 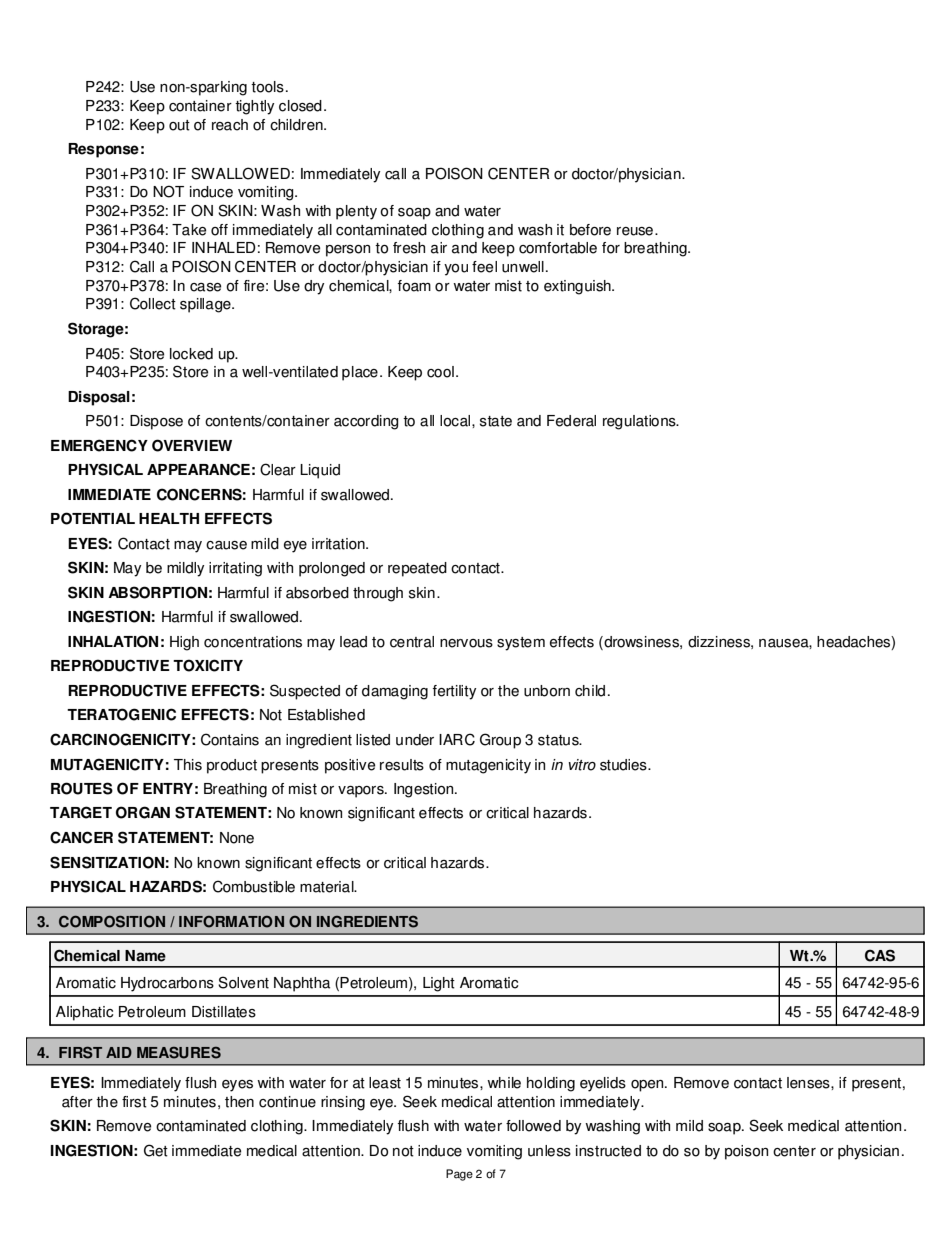 What do you see at coordinates (230, 125) in the image?
I see `reach` at bounding box center [230, 125].
